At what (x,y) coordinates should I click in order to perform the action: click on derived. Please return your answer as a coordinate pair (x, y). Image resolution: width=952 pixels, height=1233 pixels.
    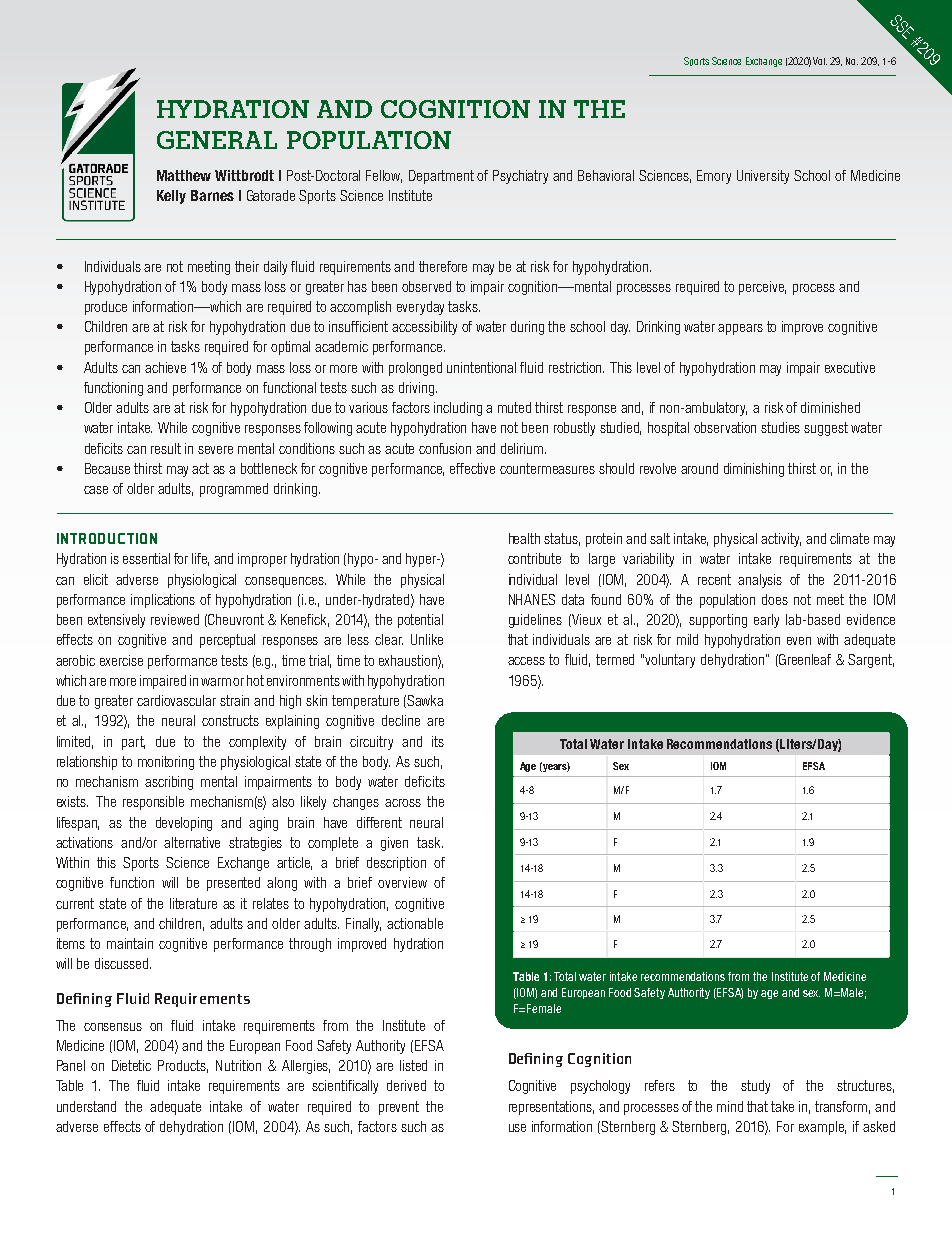
    Looking at the image, I should click on (406, 1085).
